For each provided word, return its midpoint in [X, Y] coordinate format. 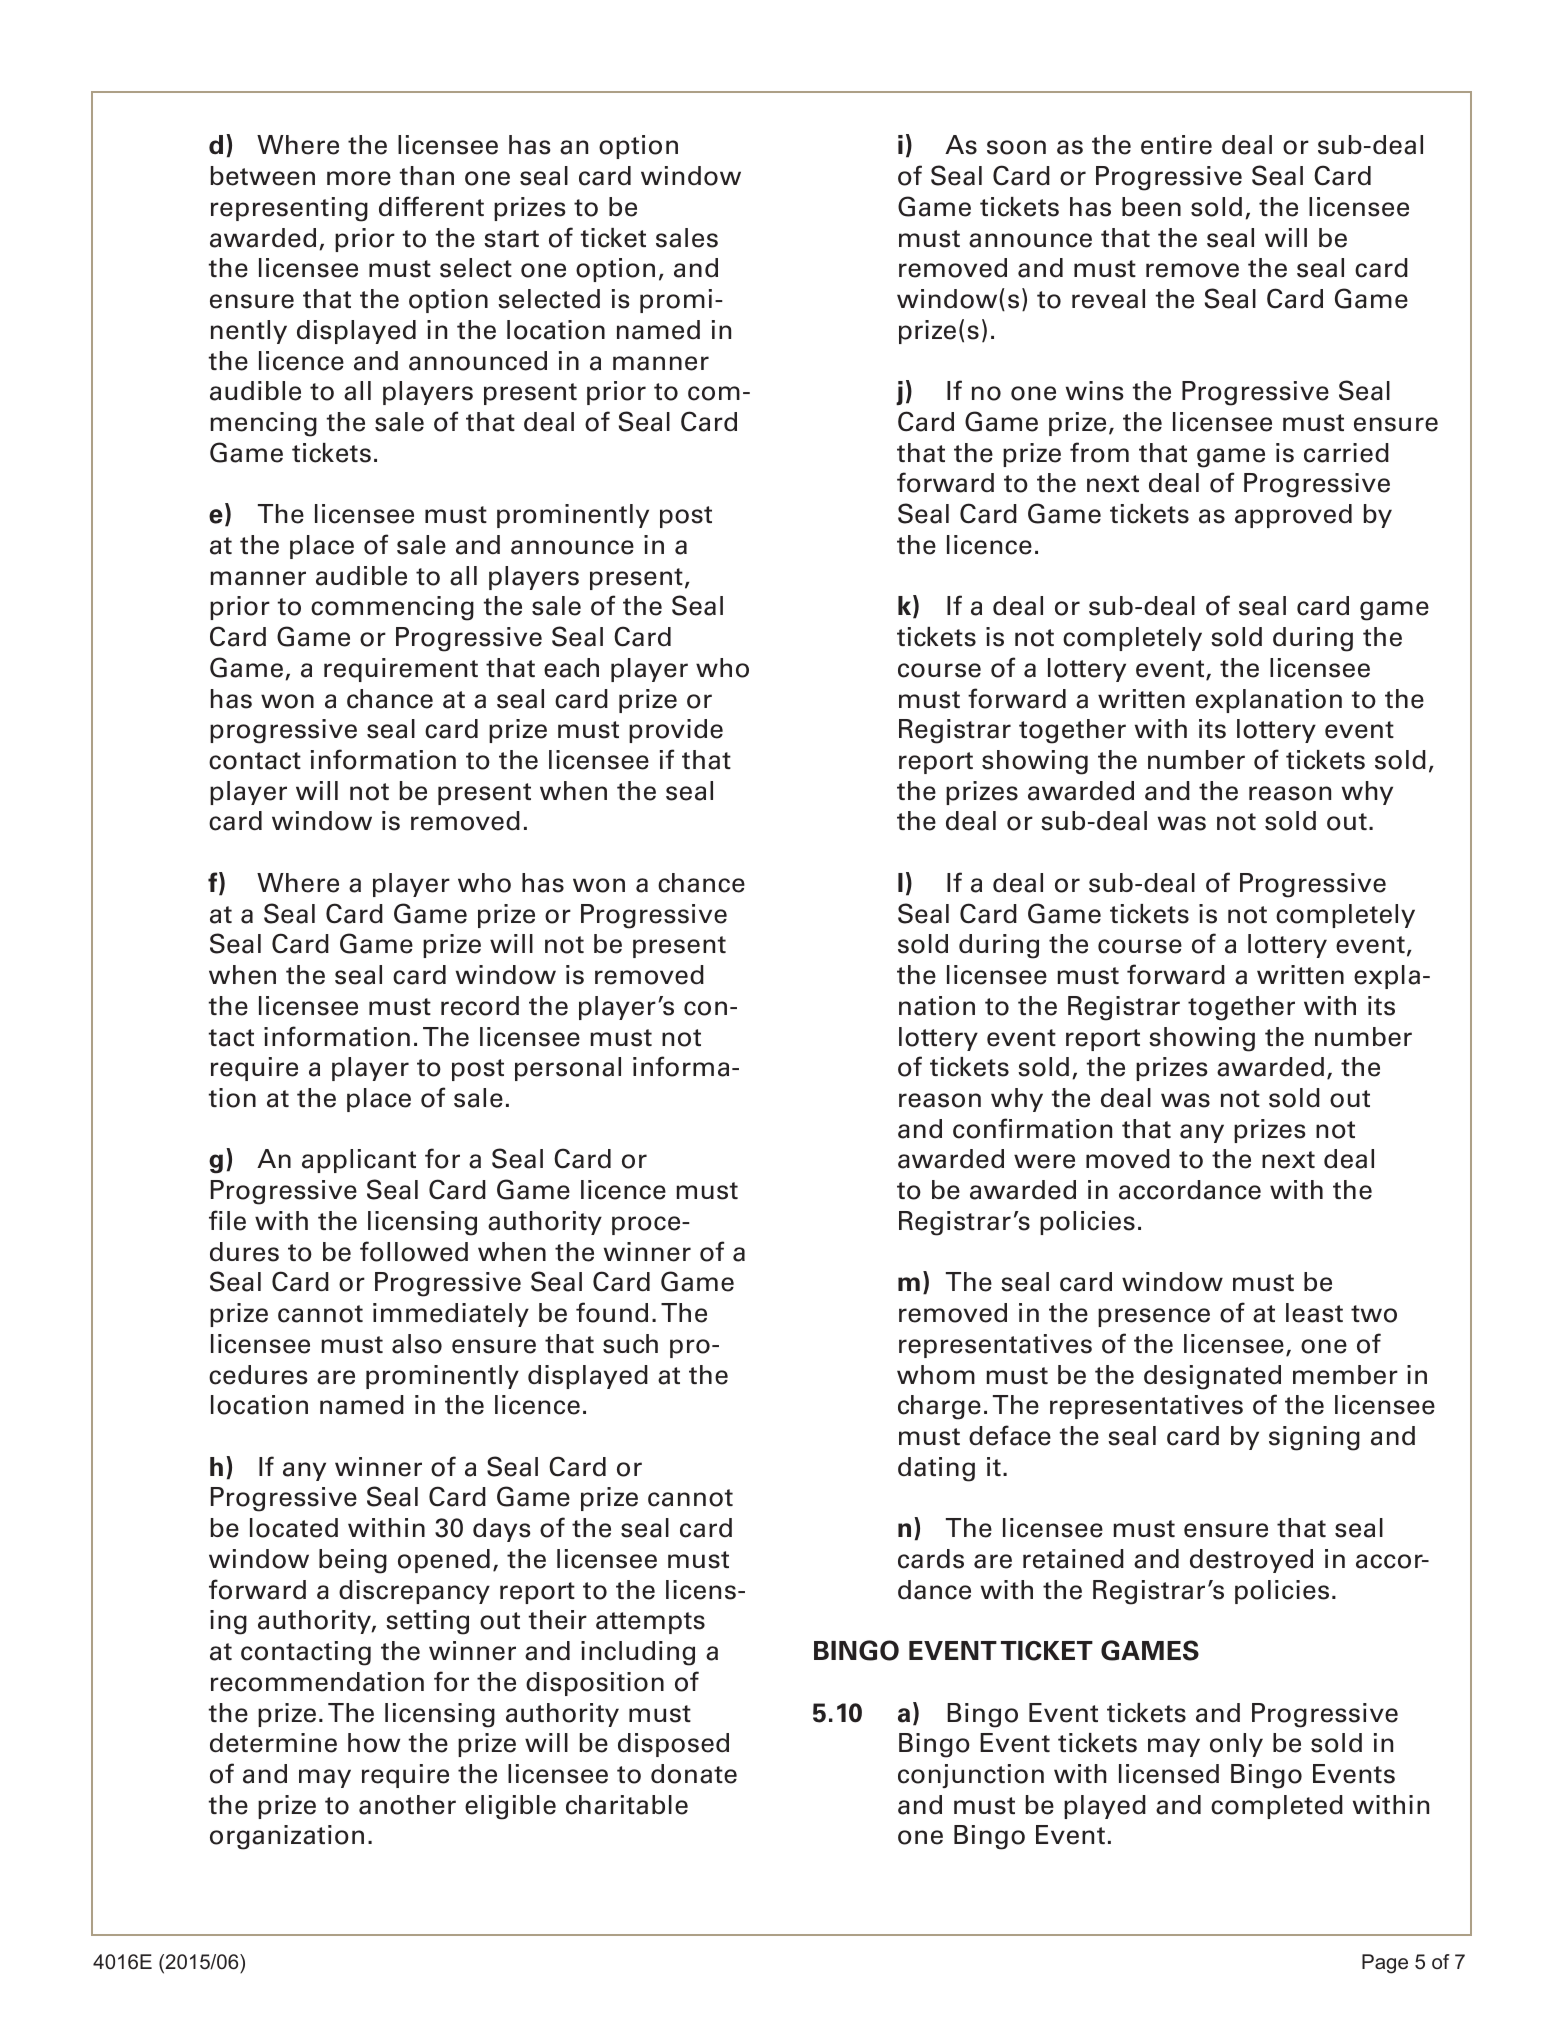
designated [1212, 1377]
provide [676, 731]
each [571, 668]
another [407, 1805]
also [417, 1344]
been [1151, 207]
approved [1293, 516]
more [359, 178]
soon [1016, 147]
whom [936, 1375]
